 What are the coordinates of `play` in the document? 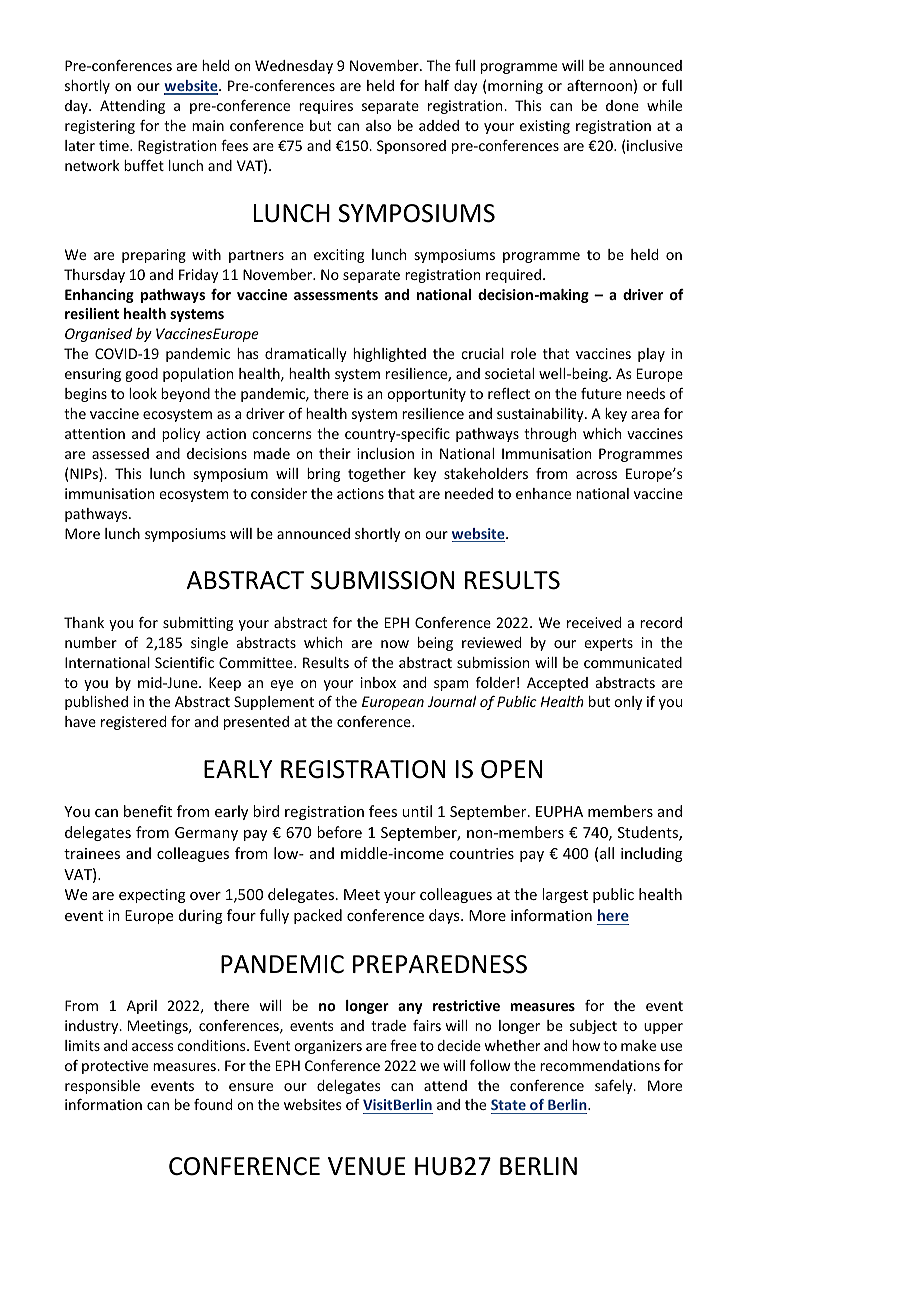 It's located at (651, 355).
